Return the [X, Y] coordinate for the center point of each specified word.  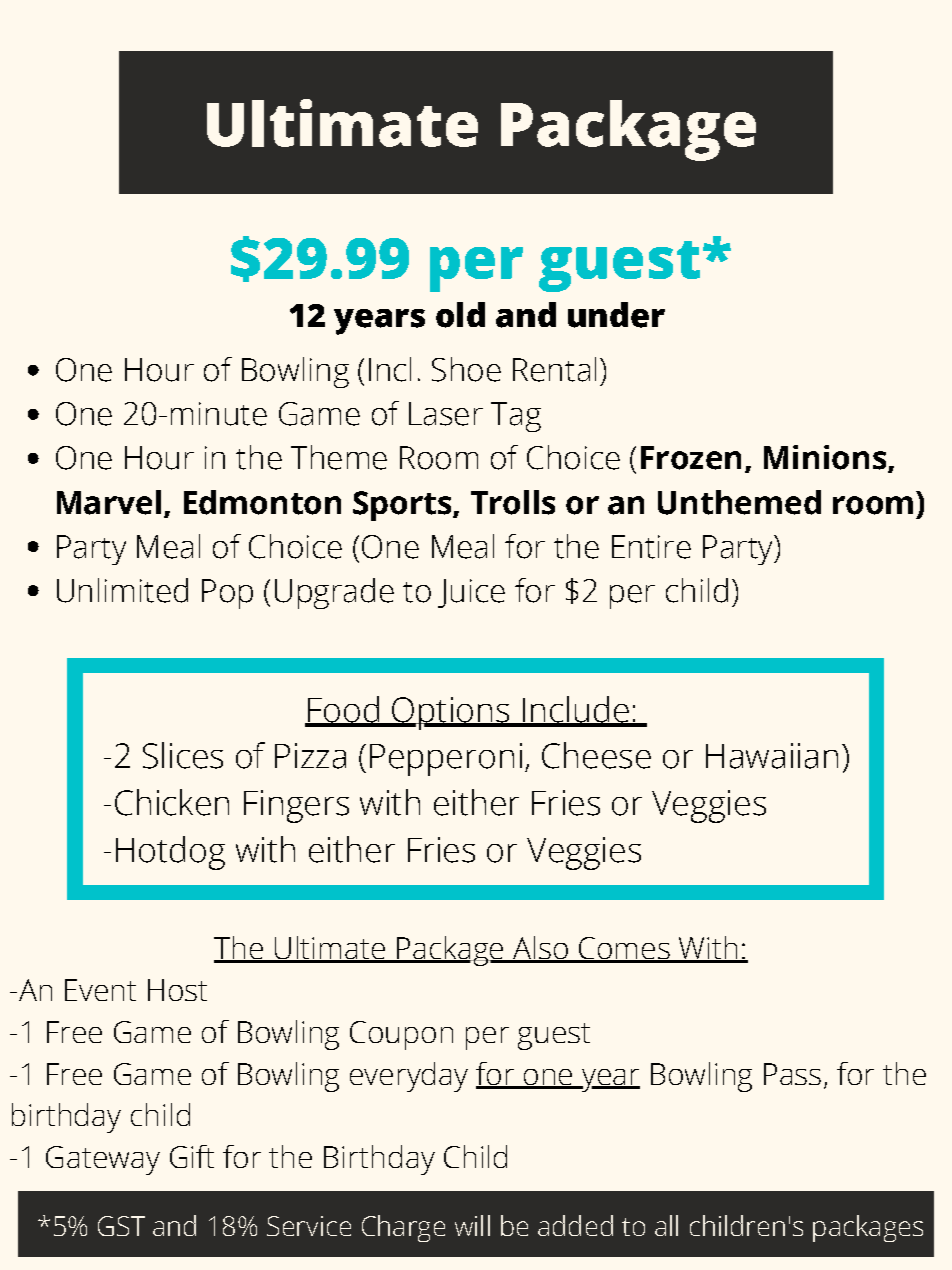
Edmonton [262, 502]
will [472, 1225]
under [616, 315]
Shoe [466, 369]
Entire [651, 547]
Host [177, 990]
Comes [624, 949]
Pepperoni [446, 759]
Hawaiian [772, 756]
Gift [192, 1156]
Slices [183, 755]
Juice [471, 593]
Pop [227, 594]
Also [540, 949]
